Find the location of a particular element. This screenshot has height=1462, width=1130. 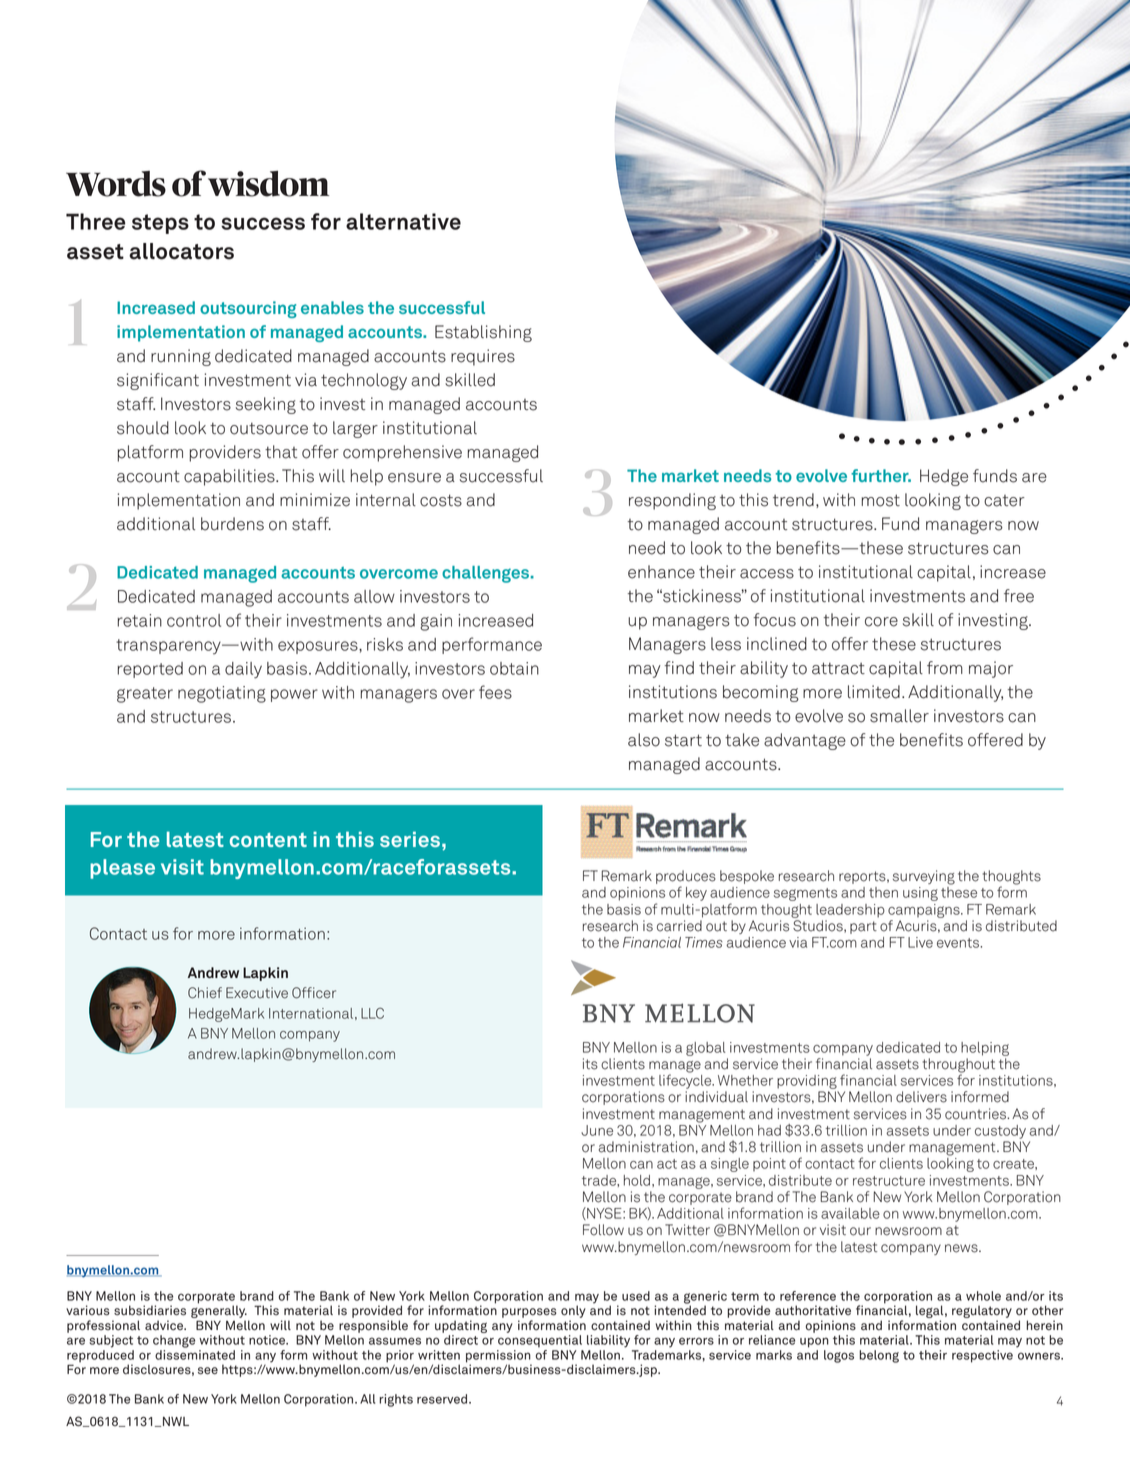

smaller is located at coordinates (899, 716).
